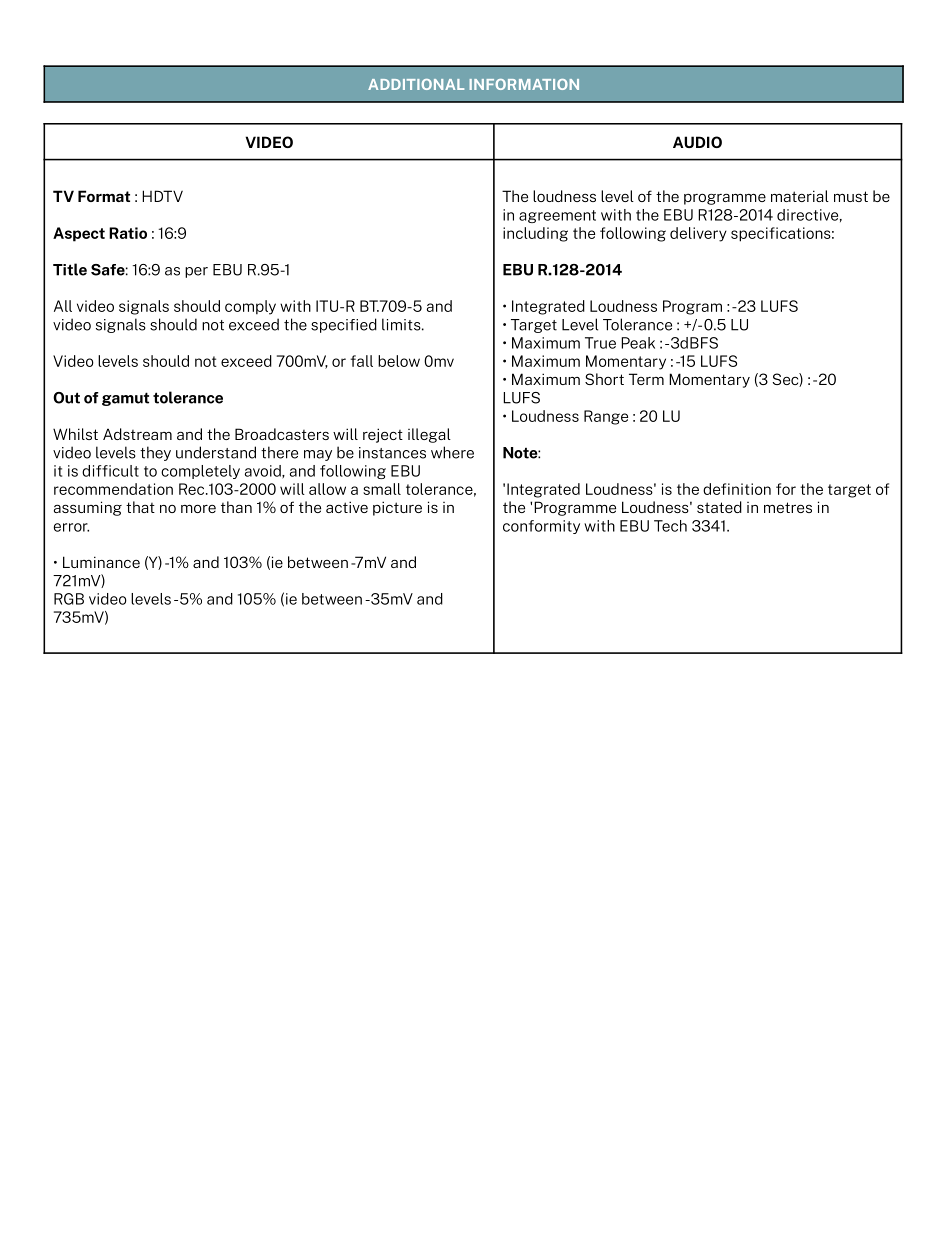 The width and height of the screenshot is (952, 1233). Describe the element at coordinates (541, 527) in the screenshot. I see `conformity` at that location.
